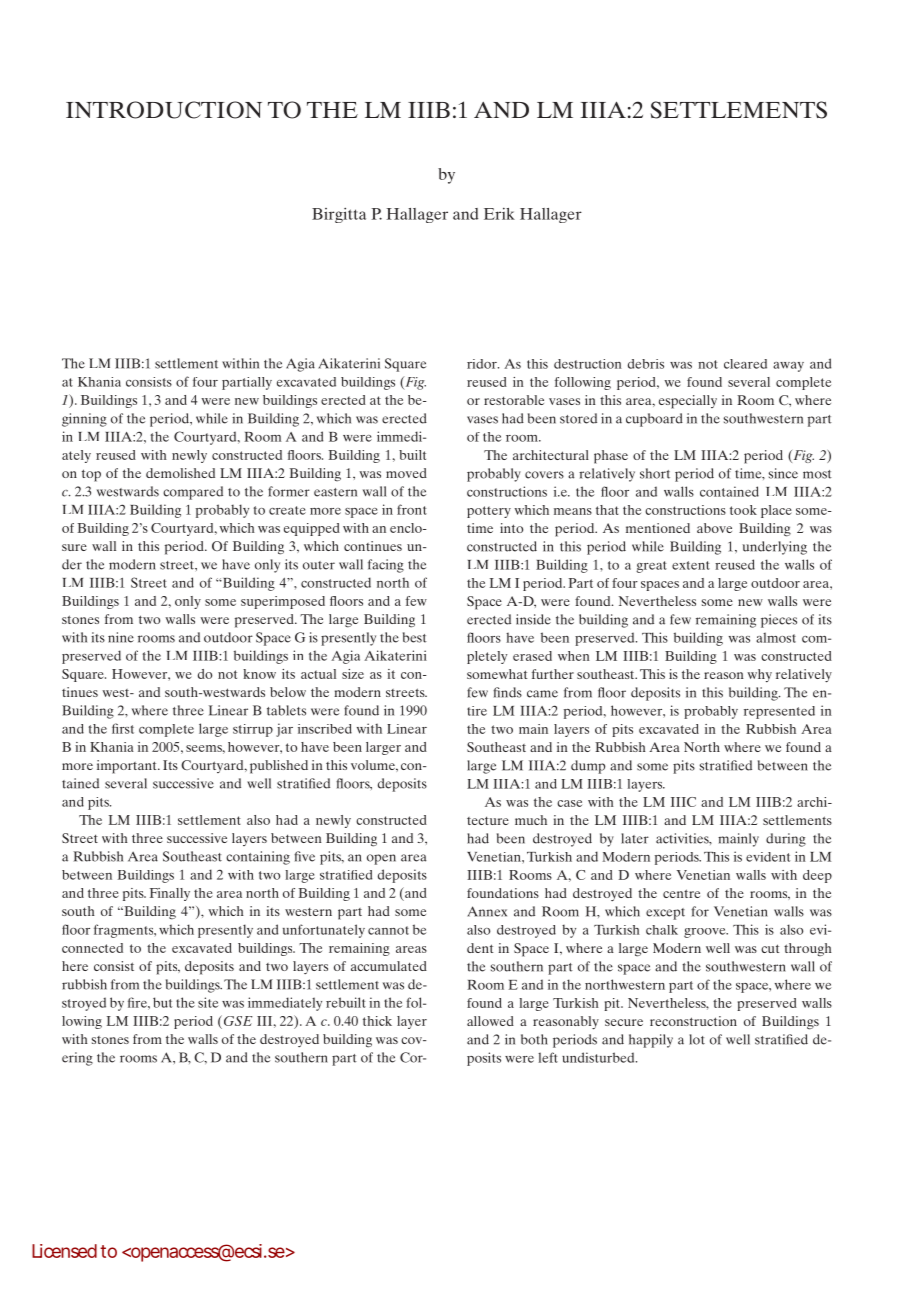 The image size is (924, 1308). What do you see at coordinates (779, 621) in the screenshot?
I see `pieces` at bounding box center [779, 621].
